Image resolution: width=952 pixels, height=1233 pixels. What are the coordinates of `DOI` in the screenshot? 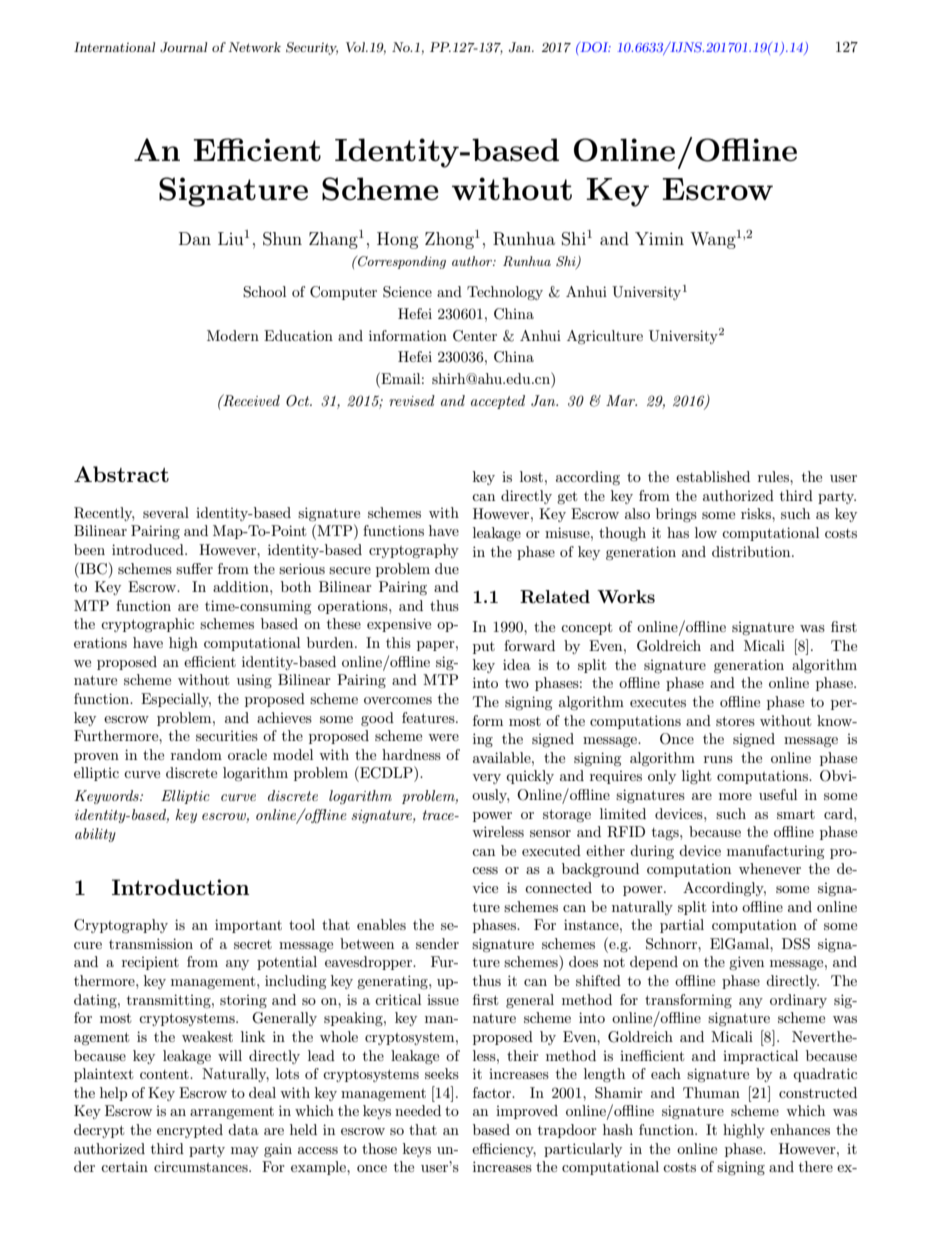 It's located at (594, 47).
